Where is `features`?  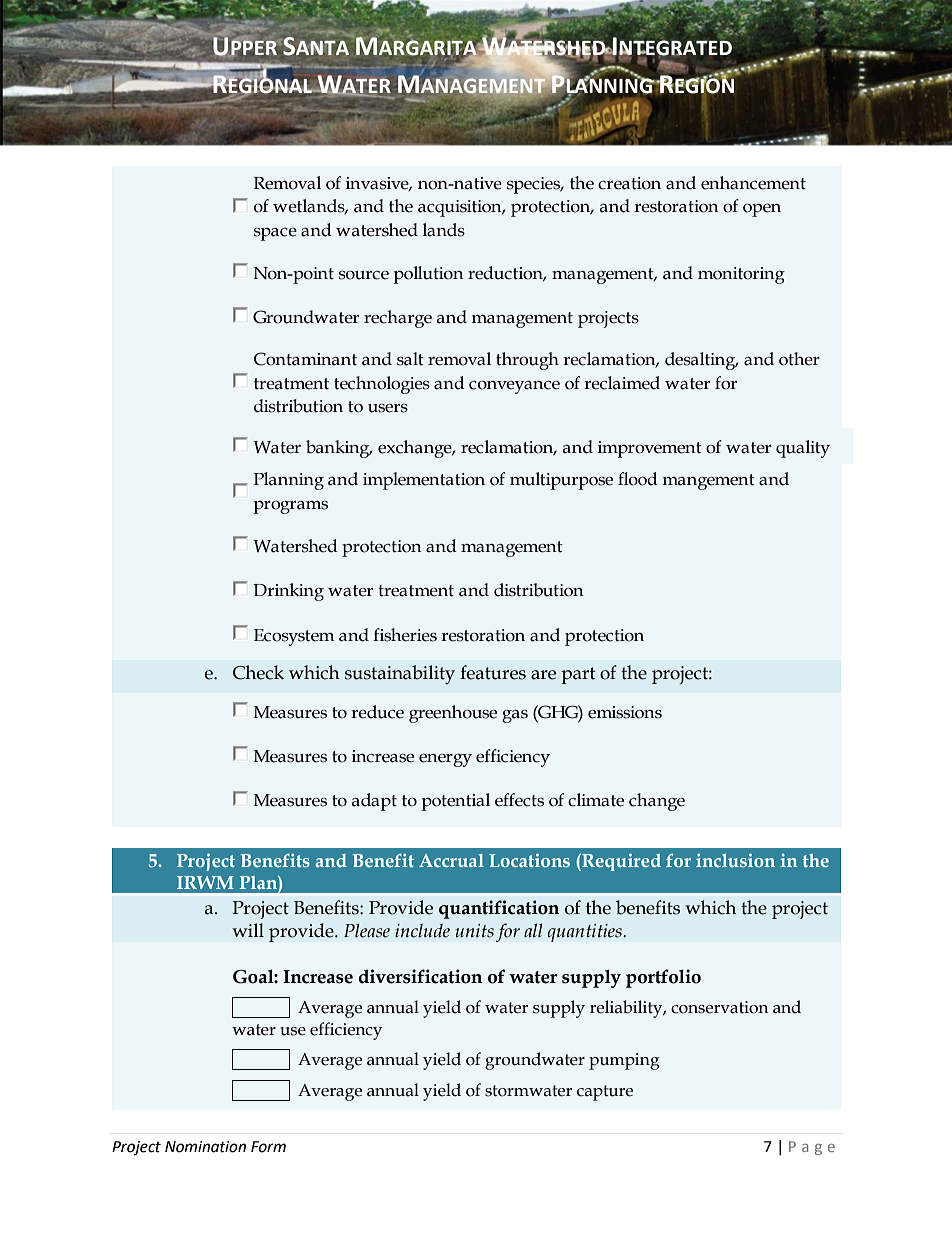 features is located at coordinates (493, 672).
